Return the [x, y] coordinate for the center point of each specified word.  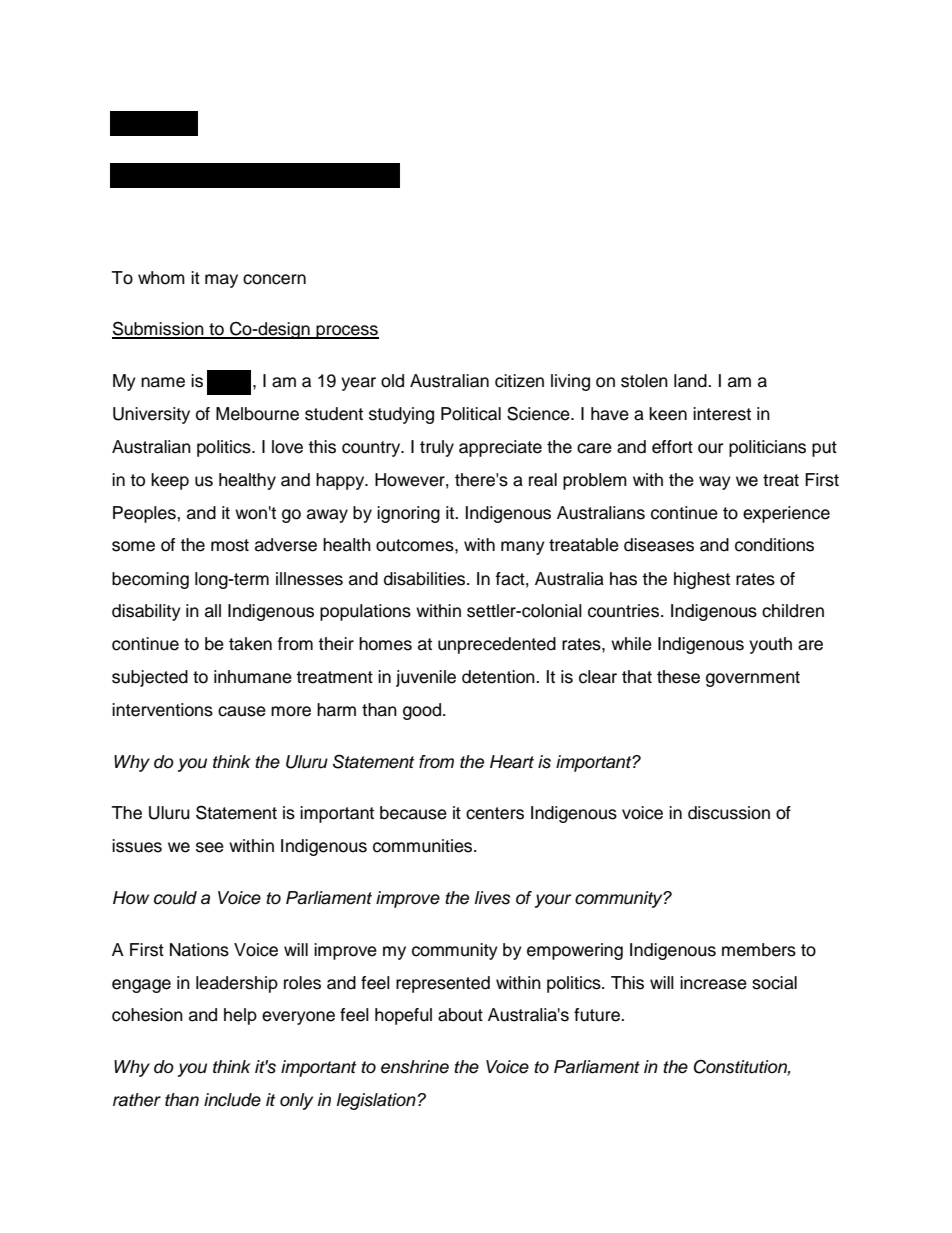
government [753, 679]
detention [499, 677]
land [691, 381]
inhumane [253, 677]
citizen [519, 381]
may [221, 281]
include [232, 1100]
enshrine [415, 1067]
